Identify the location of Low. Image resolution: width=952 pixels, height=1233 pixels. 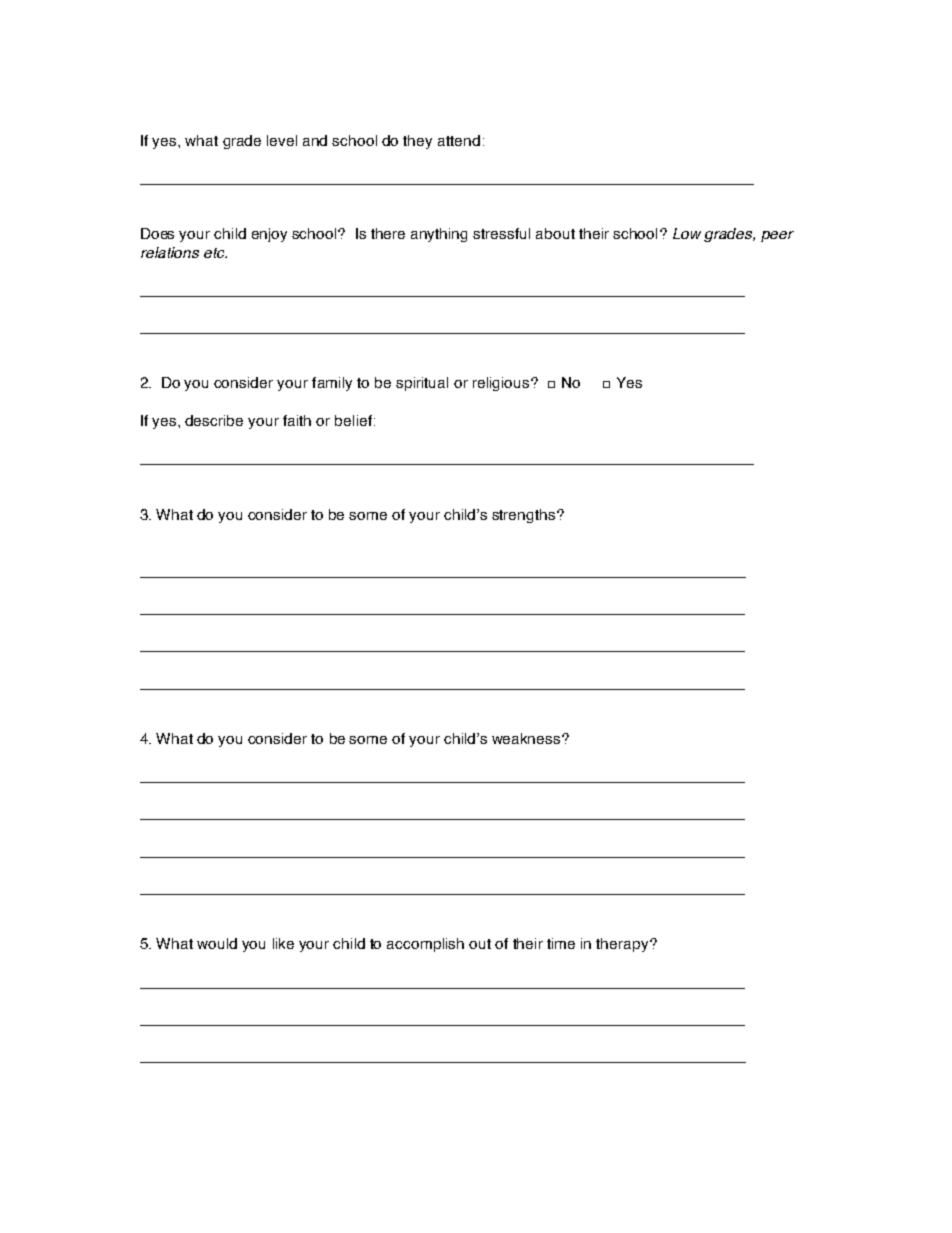
(687, 233).
